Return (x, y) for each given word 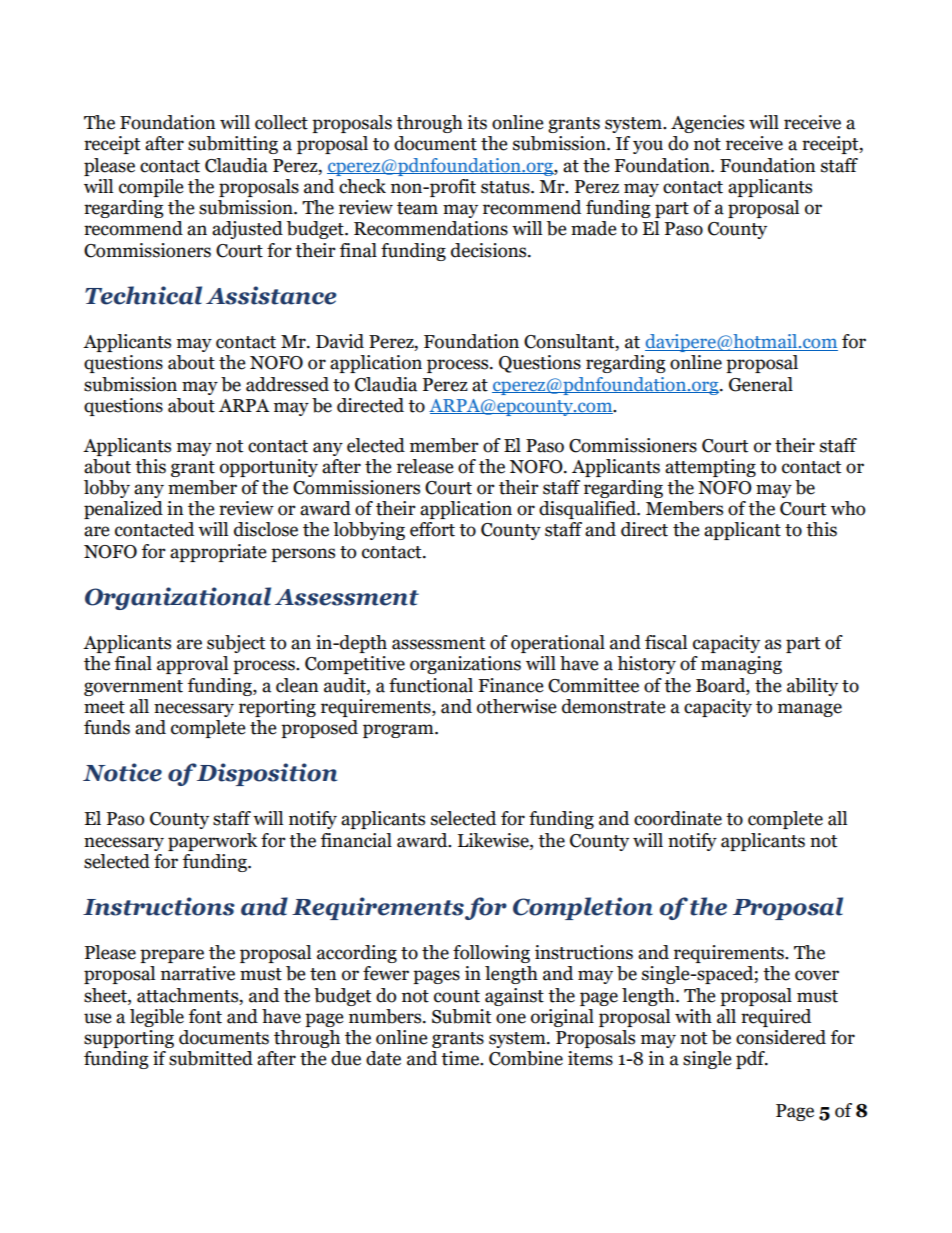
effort (432, 529)
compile (151, 188)
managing (741, 665)
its (477, 122)
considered (781, 1037)
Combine (526, 1058)
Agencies (707, 124)
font (205, 1016)
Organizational (178, 598)
